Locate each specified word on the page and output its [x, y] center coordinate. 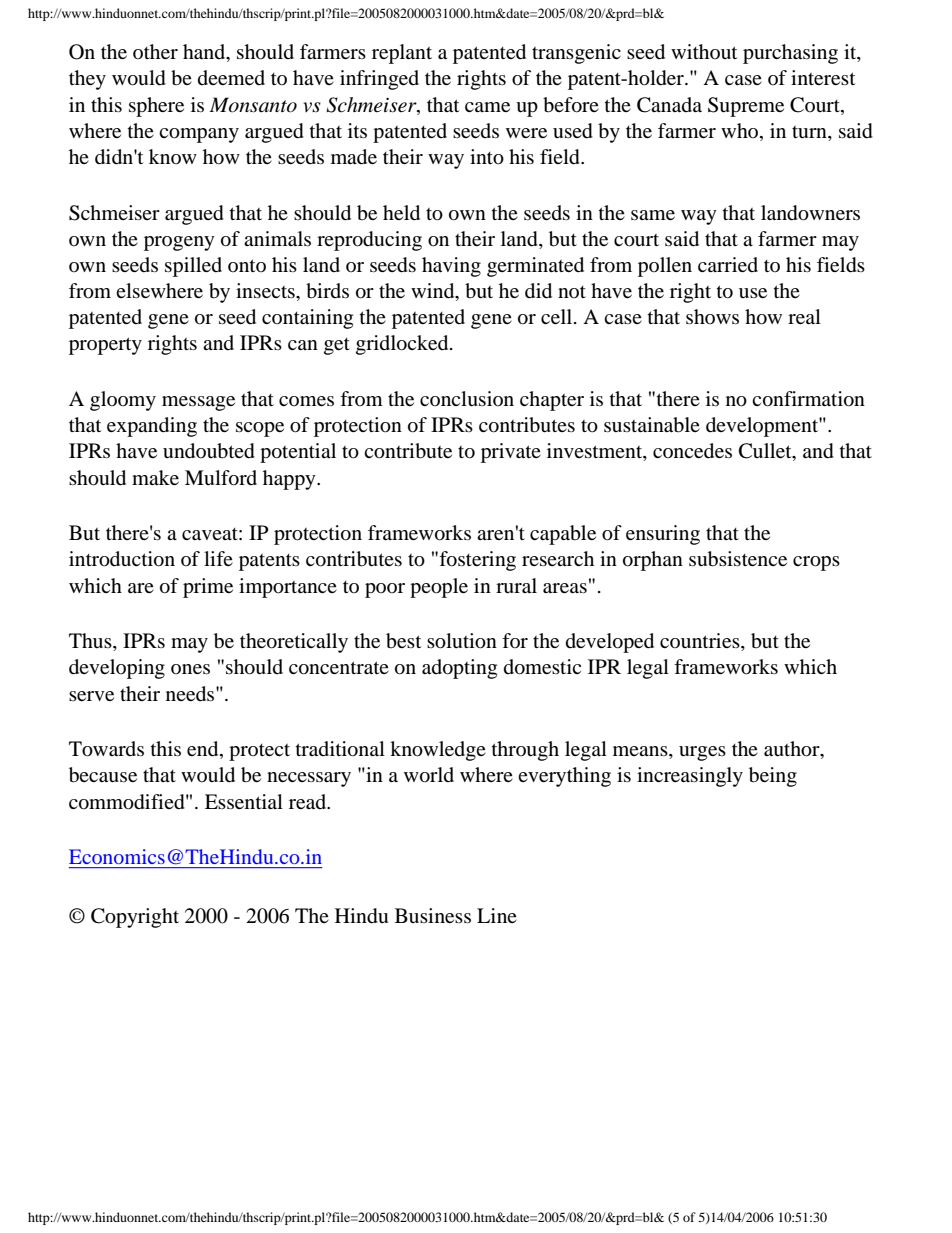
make [155, 477]
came [487, 107]
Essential [244, 801]
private [511, 453]
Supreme [746, 107]
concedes [692, 451]
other [155, 51]
